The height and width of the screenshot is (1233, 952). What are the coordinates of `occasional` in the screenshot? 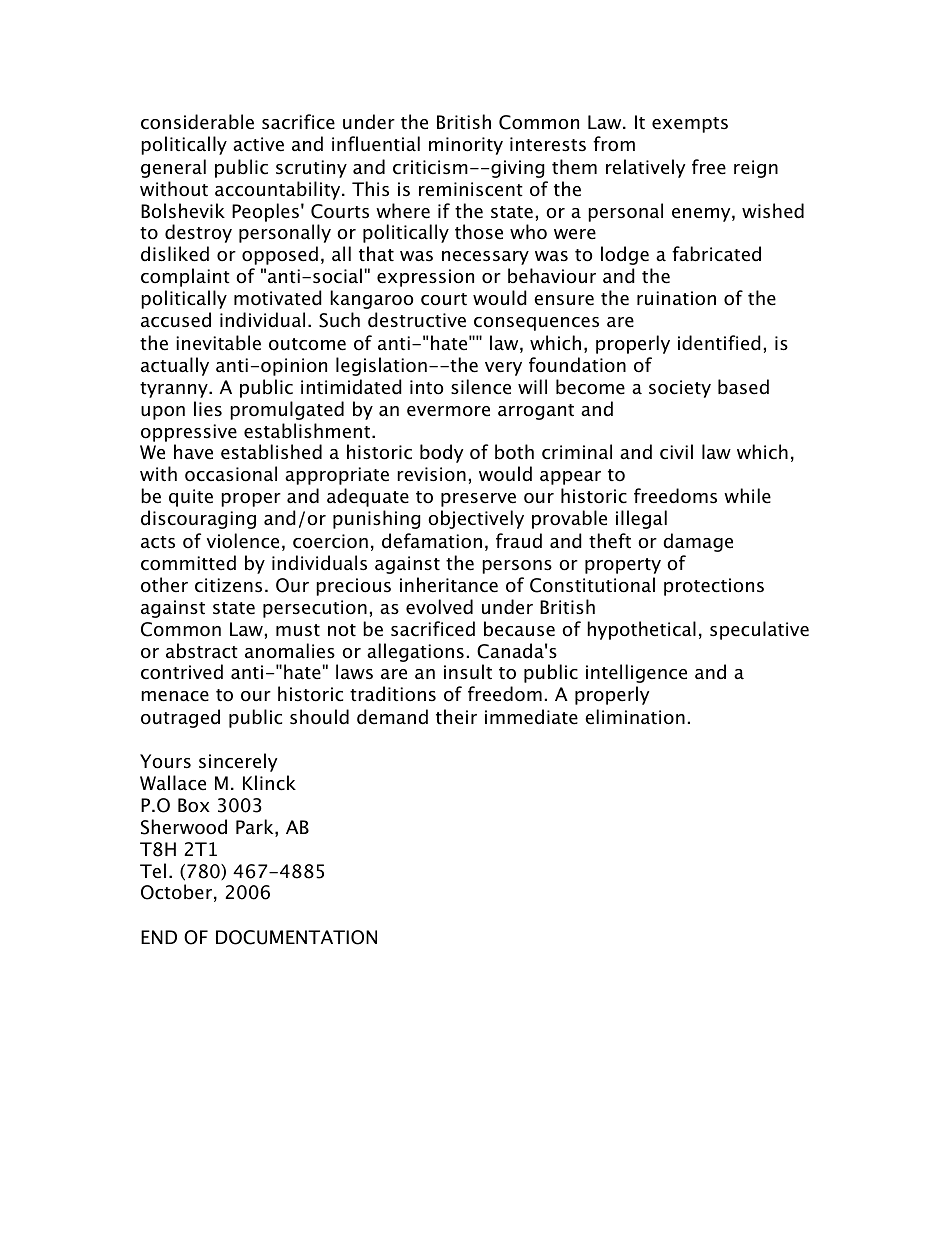 It's located at (231, 474).
